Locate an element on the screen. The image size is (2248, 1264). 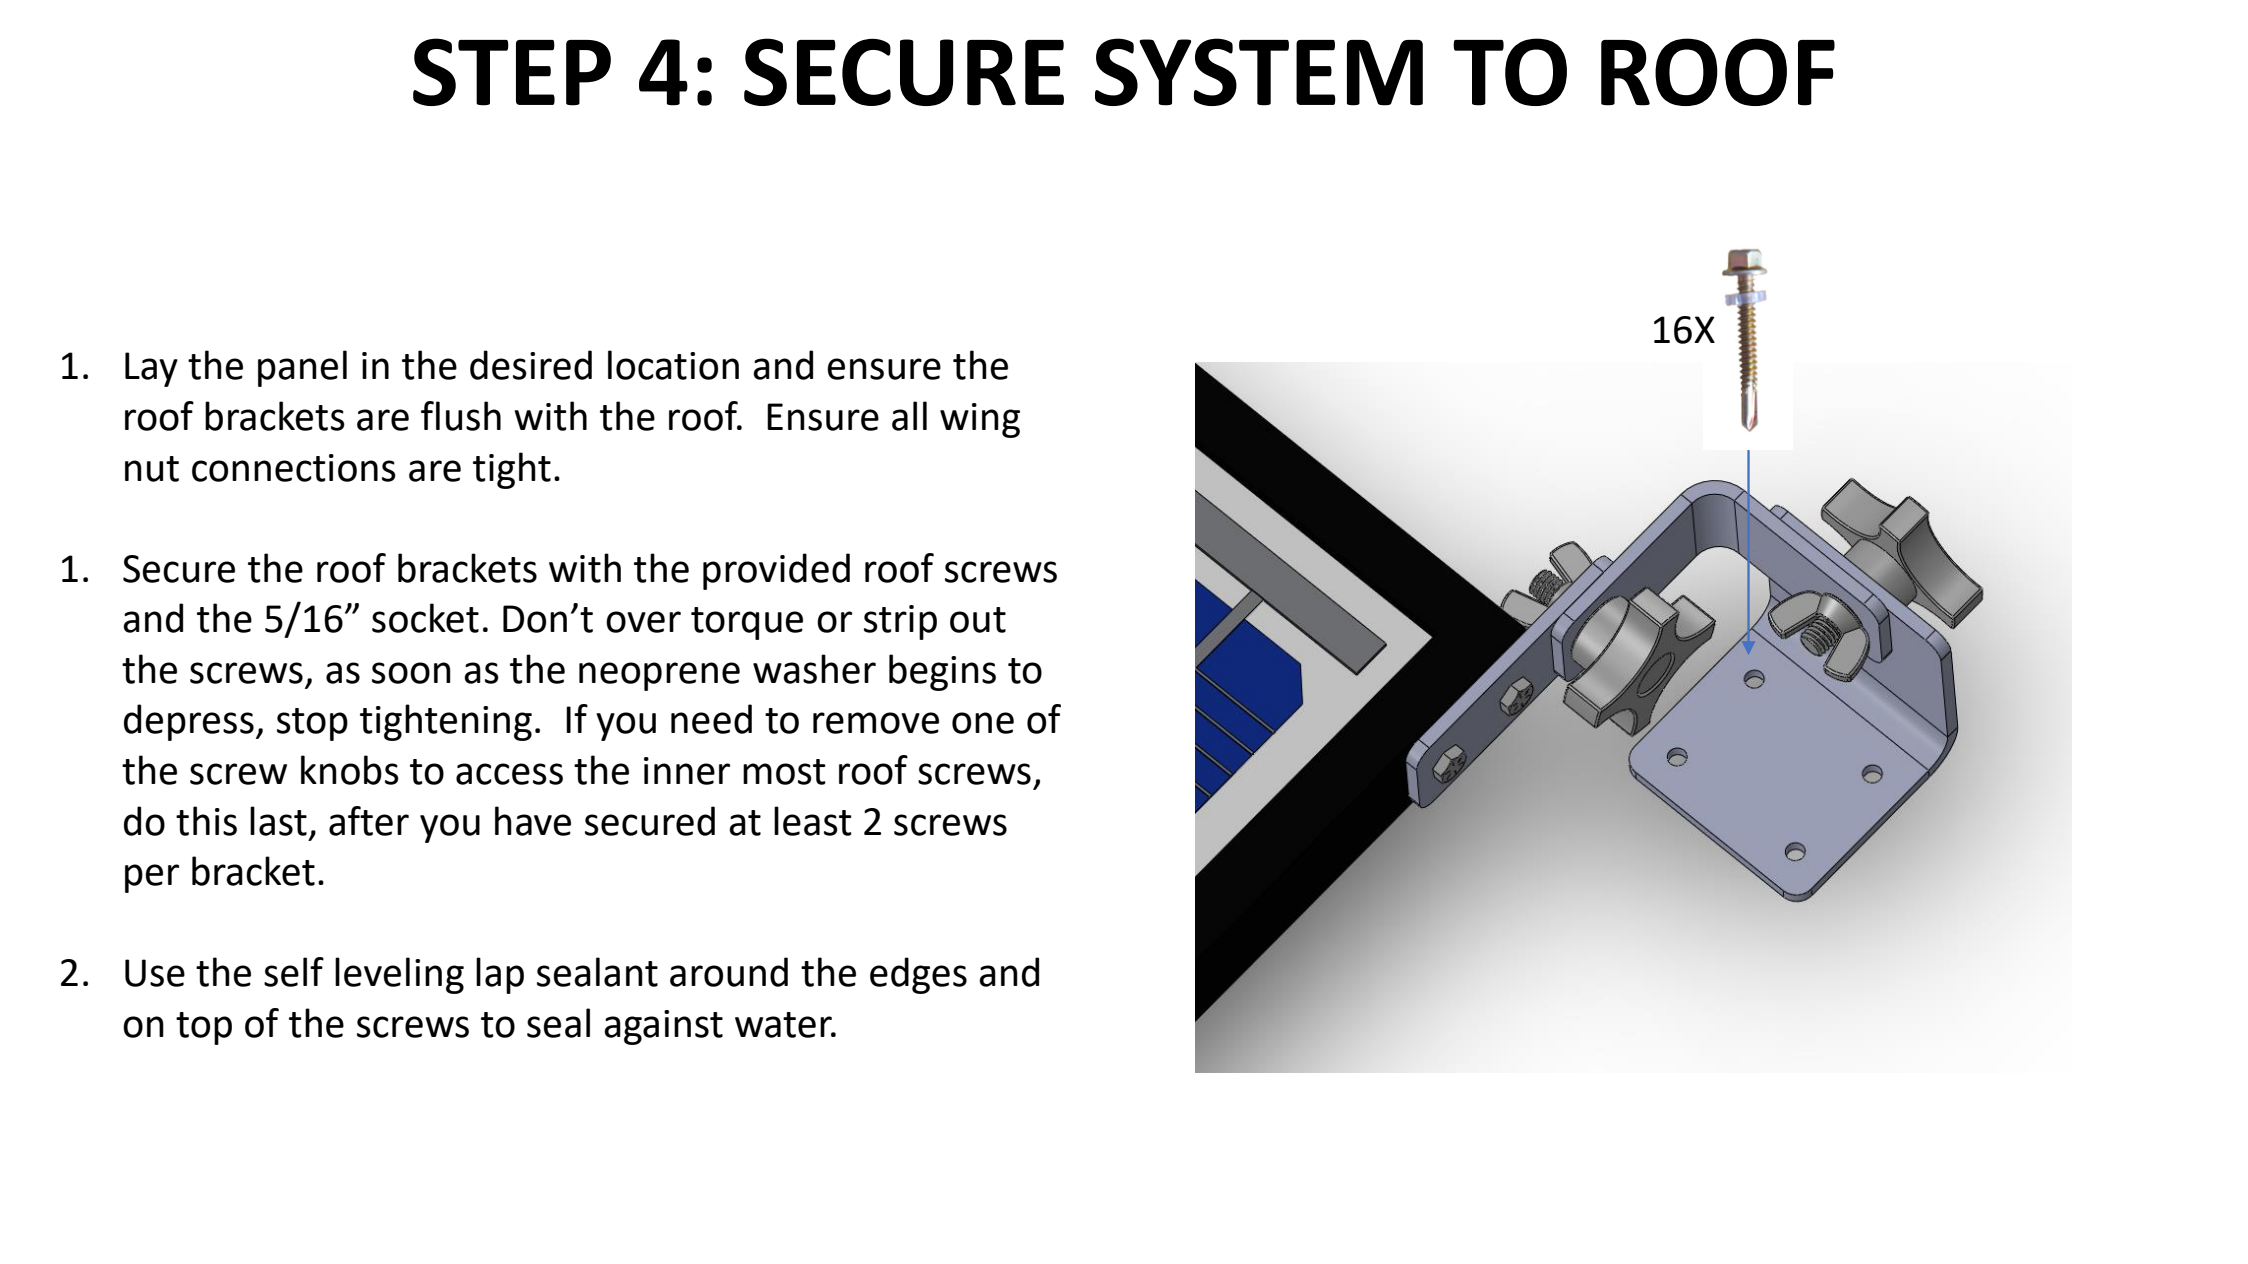
soon is located at coordinates (411, 673).
